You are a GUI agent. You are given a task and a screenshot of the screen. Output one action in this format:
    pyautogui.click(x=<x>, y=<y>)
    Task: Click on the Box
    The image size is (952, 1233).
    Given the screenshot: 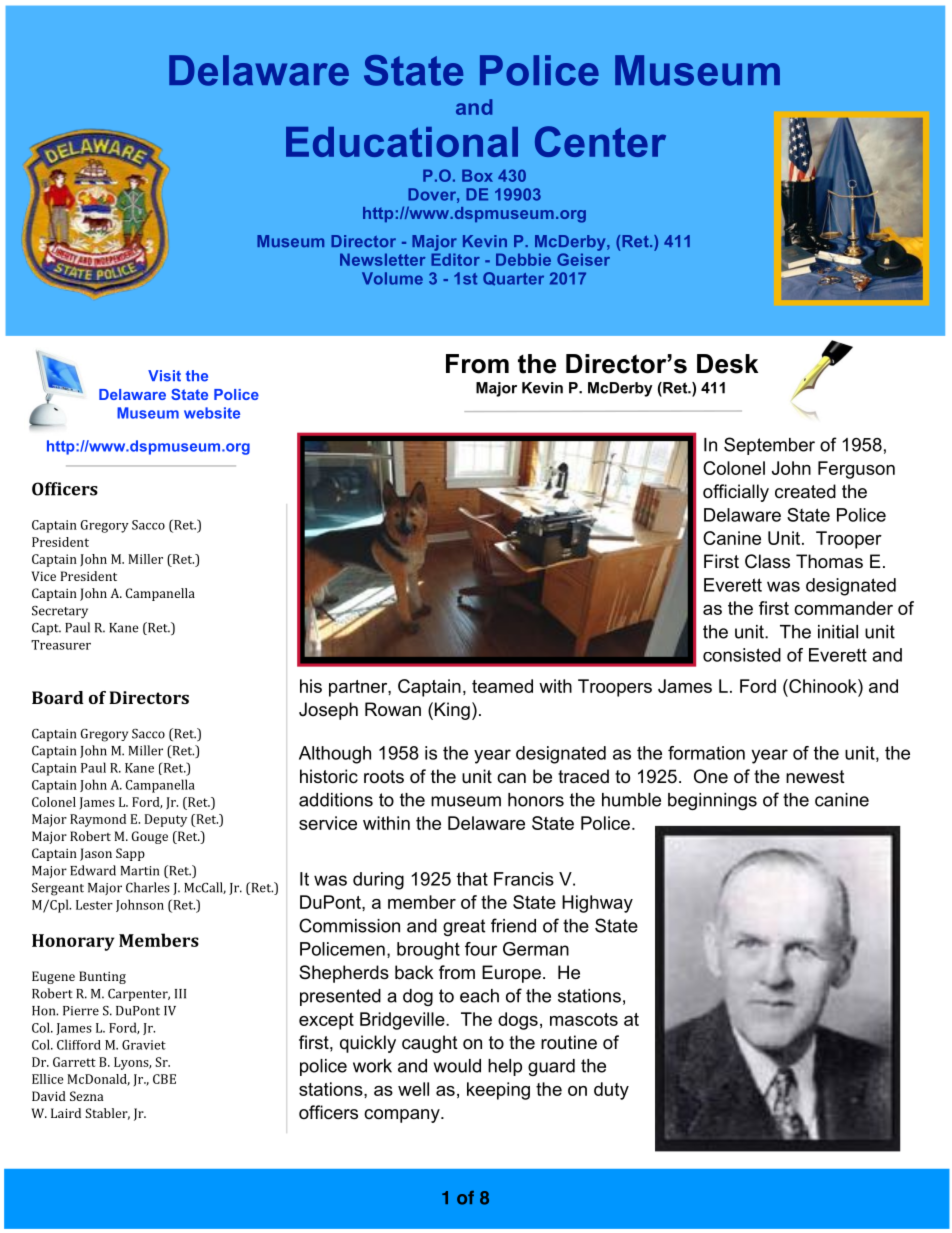 What is the action you would take?
    pyautogui.click(x=477, y=175)
